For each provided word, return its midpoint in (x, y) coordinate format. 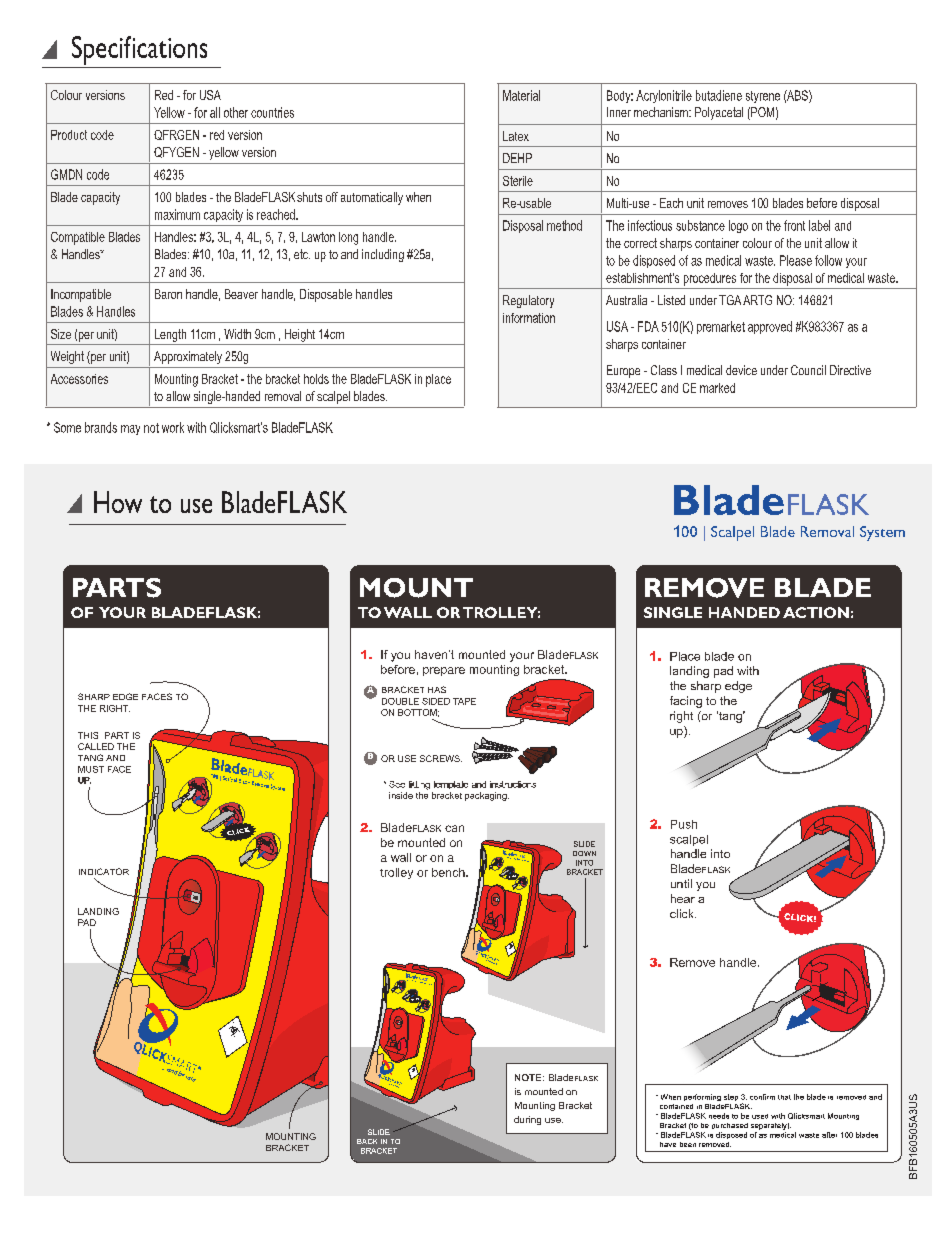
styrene (763, 97)
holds (316, 379)
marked (717, 388)
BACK (367, 1141)
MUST (91, 769)
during (527, 1120)
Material (521, 95)
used (760, 1116)
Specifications (139, 50)
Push (684, 824)
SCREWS (441, 758)
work (173, 427)
